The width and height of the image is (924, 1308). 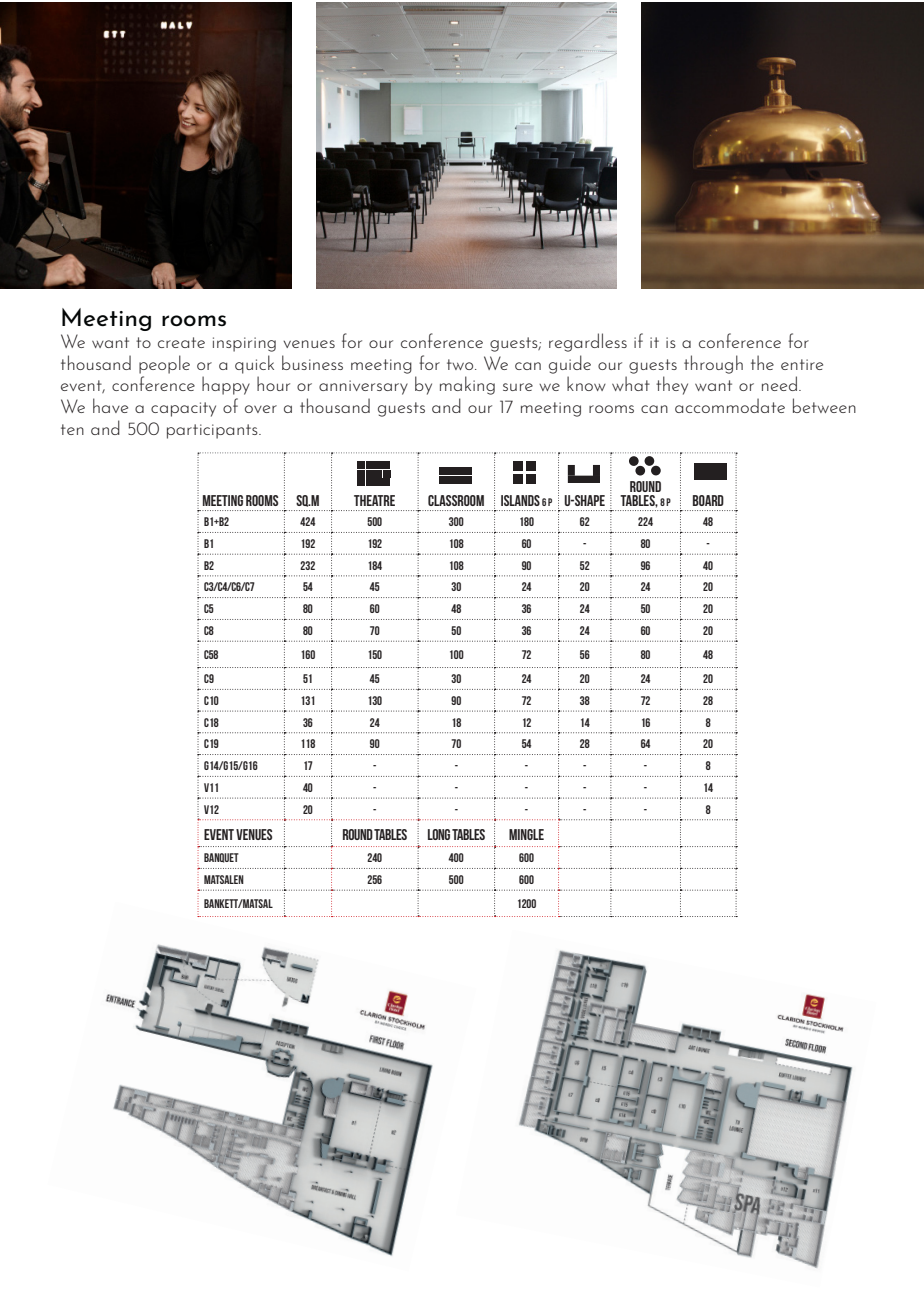 What do you see at coordinates (708, 500) in the image?
I see `BOARD` at bounding box center [708, 500].
